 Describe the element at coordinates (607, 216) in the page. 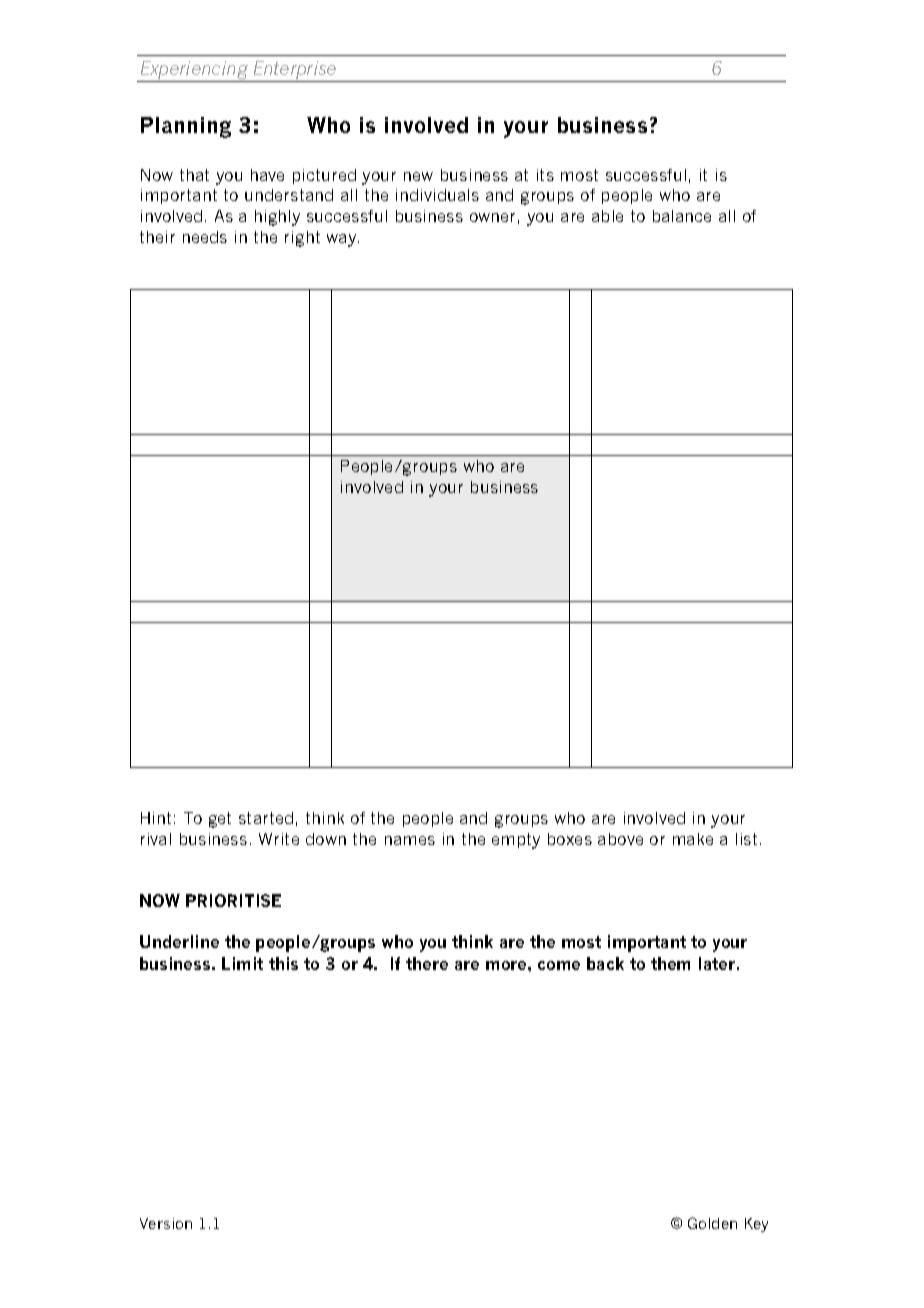

I see `able` at that location.
